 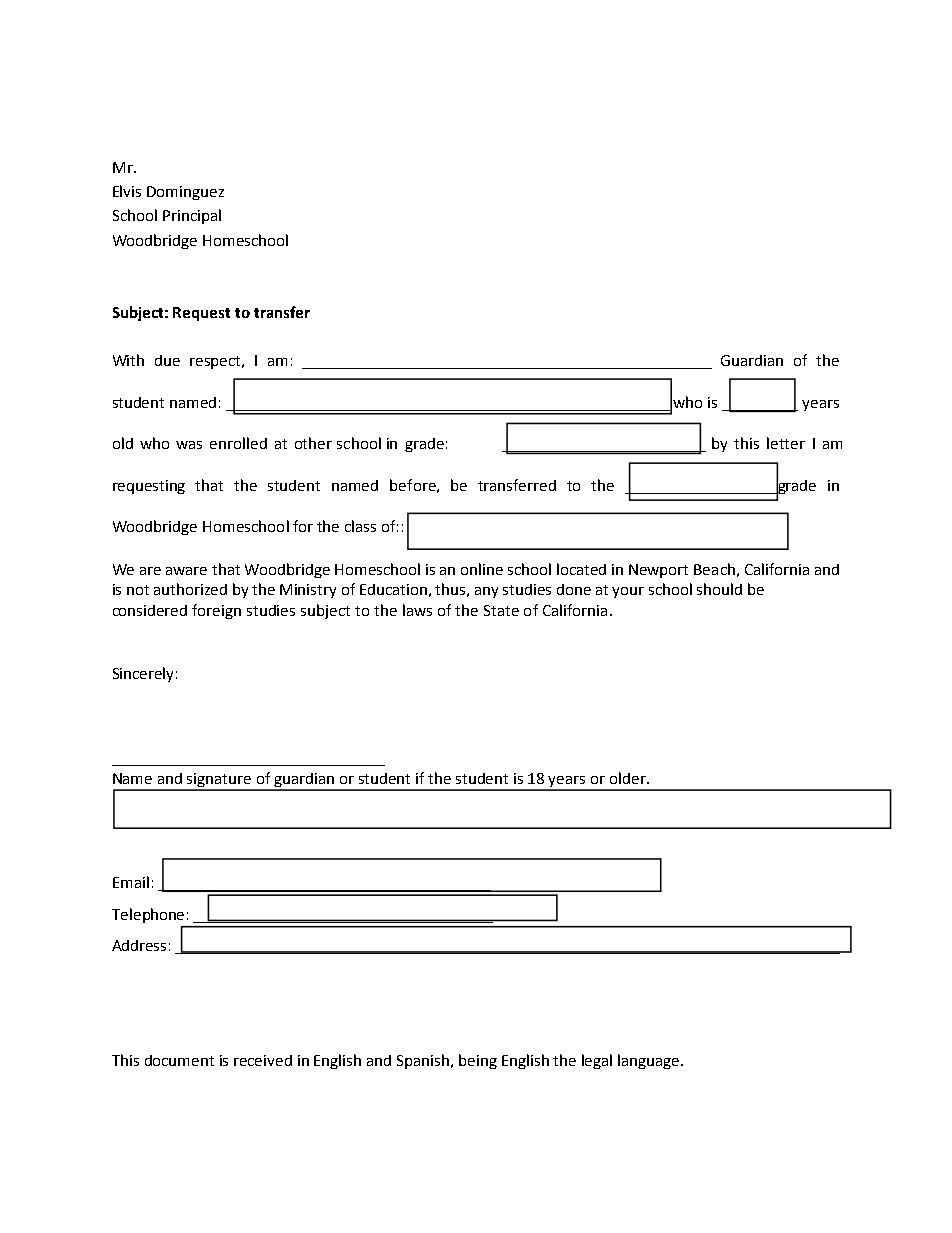 What do you see at coordinates (478, 1061) in the screenshot?
I see `being` at bounding box center [478, 1061].
